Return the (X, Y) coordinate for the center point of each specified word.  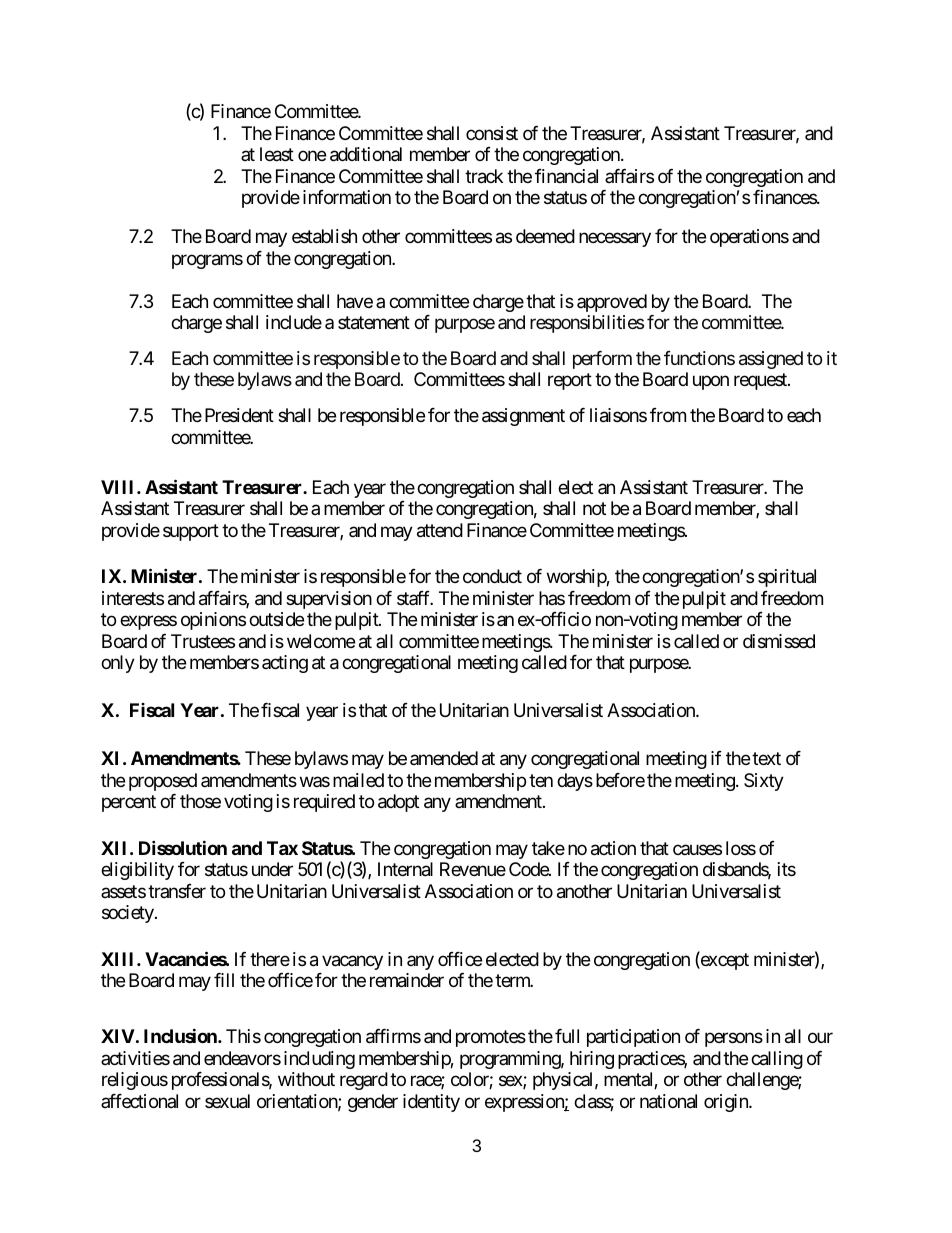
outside (276, 619)
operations (749, 238)
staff (415, 598)
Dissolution (183, 847)
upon (711, 383)
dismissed (779, 641)
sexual (227, 1101)
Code (529, 869)
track (484, 176)
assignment (523, 417)
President (239, 415)
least (277, 154)
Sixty (764, 782)
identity (431, 1103)
